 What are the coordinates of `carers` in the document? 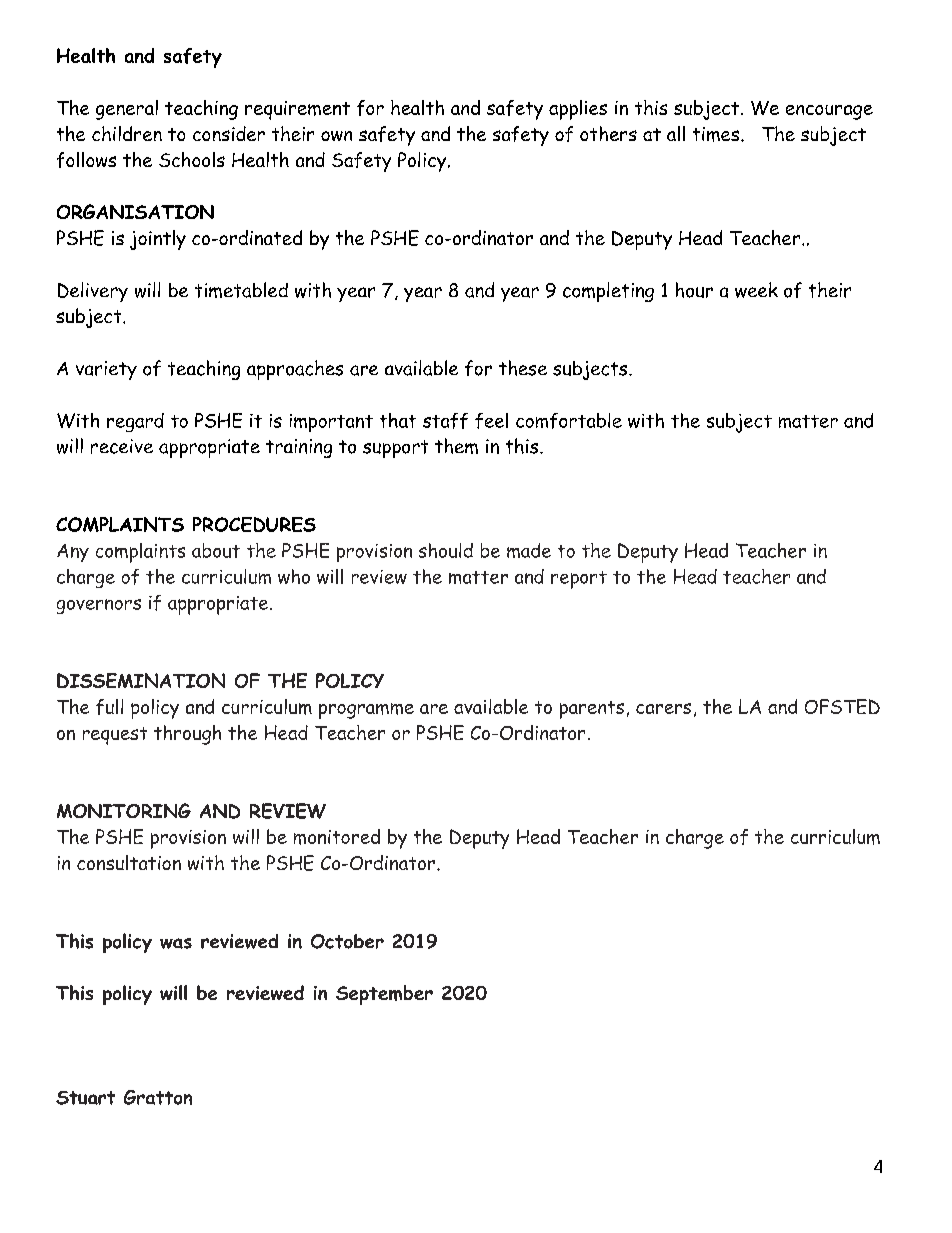 It's located at (663, 708).
